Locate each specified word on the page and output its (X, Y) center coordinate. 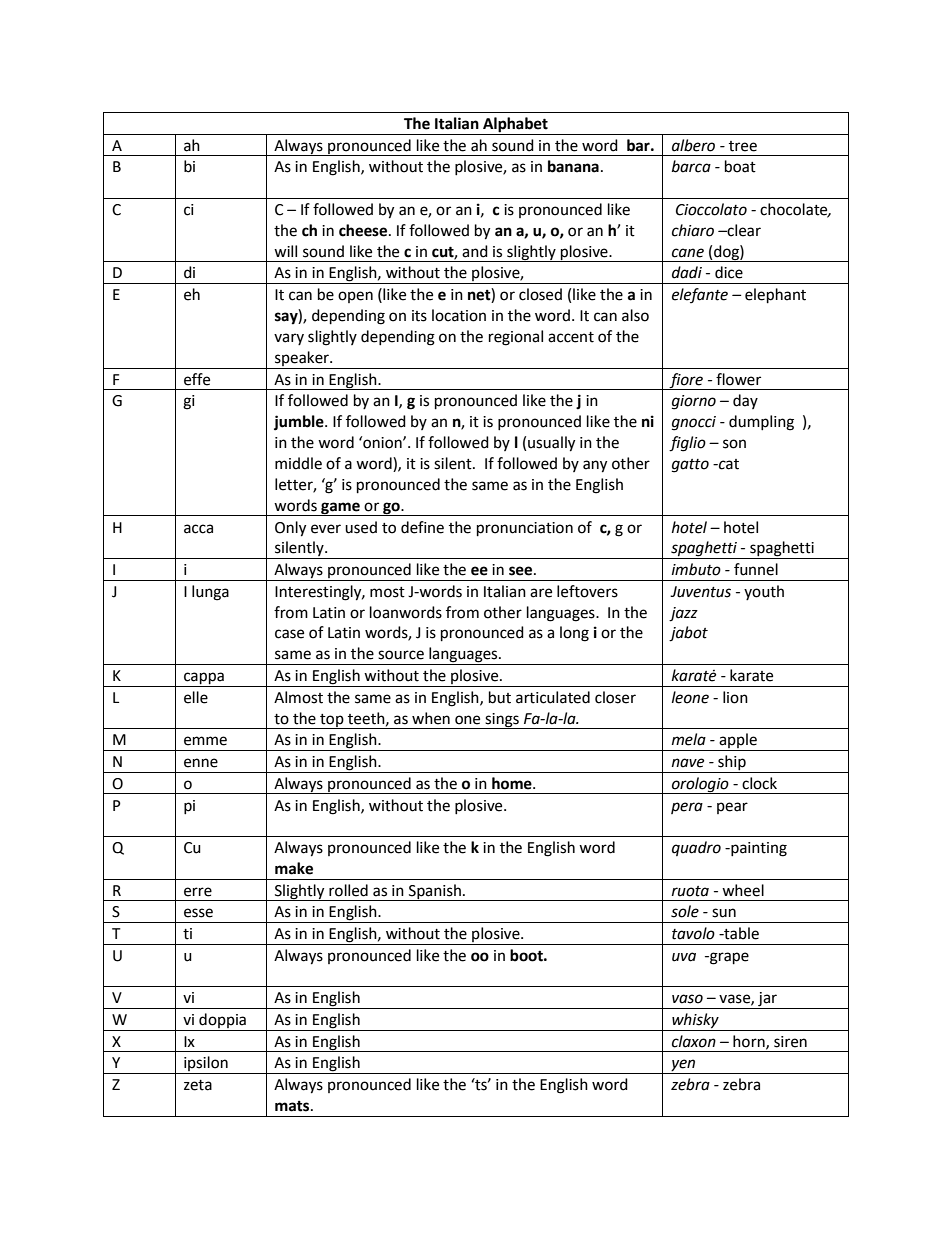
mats (293, 1106)
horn (750, 1042)
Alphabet (515, 125)
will (285, 251)
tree (743, 146)
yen (683, 1066)
